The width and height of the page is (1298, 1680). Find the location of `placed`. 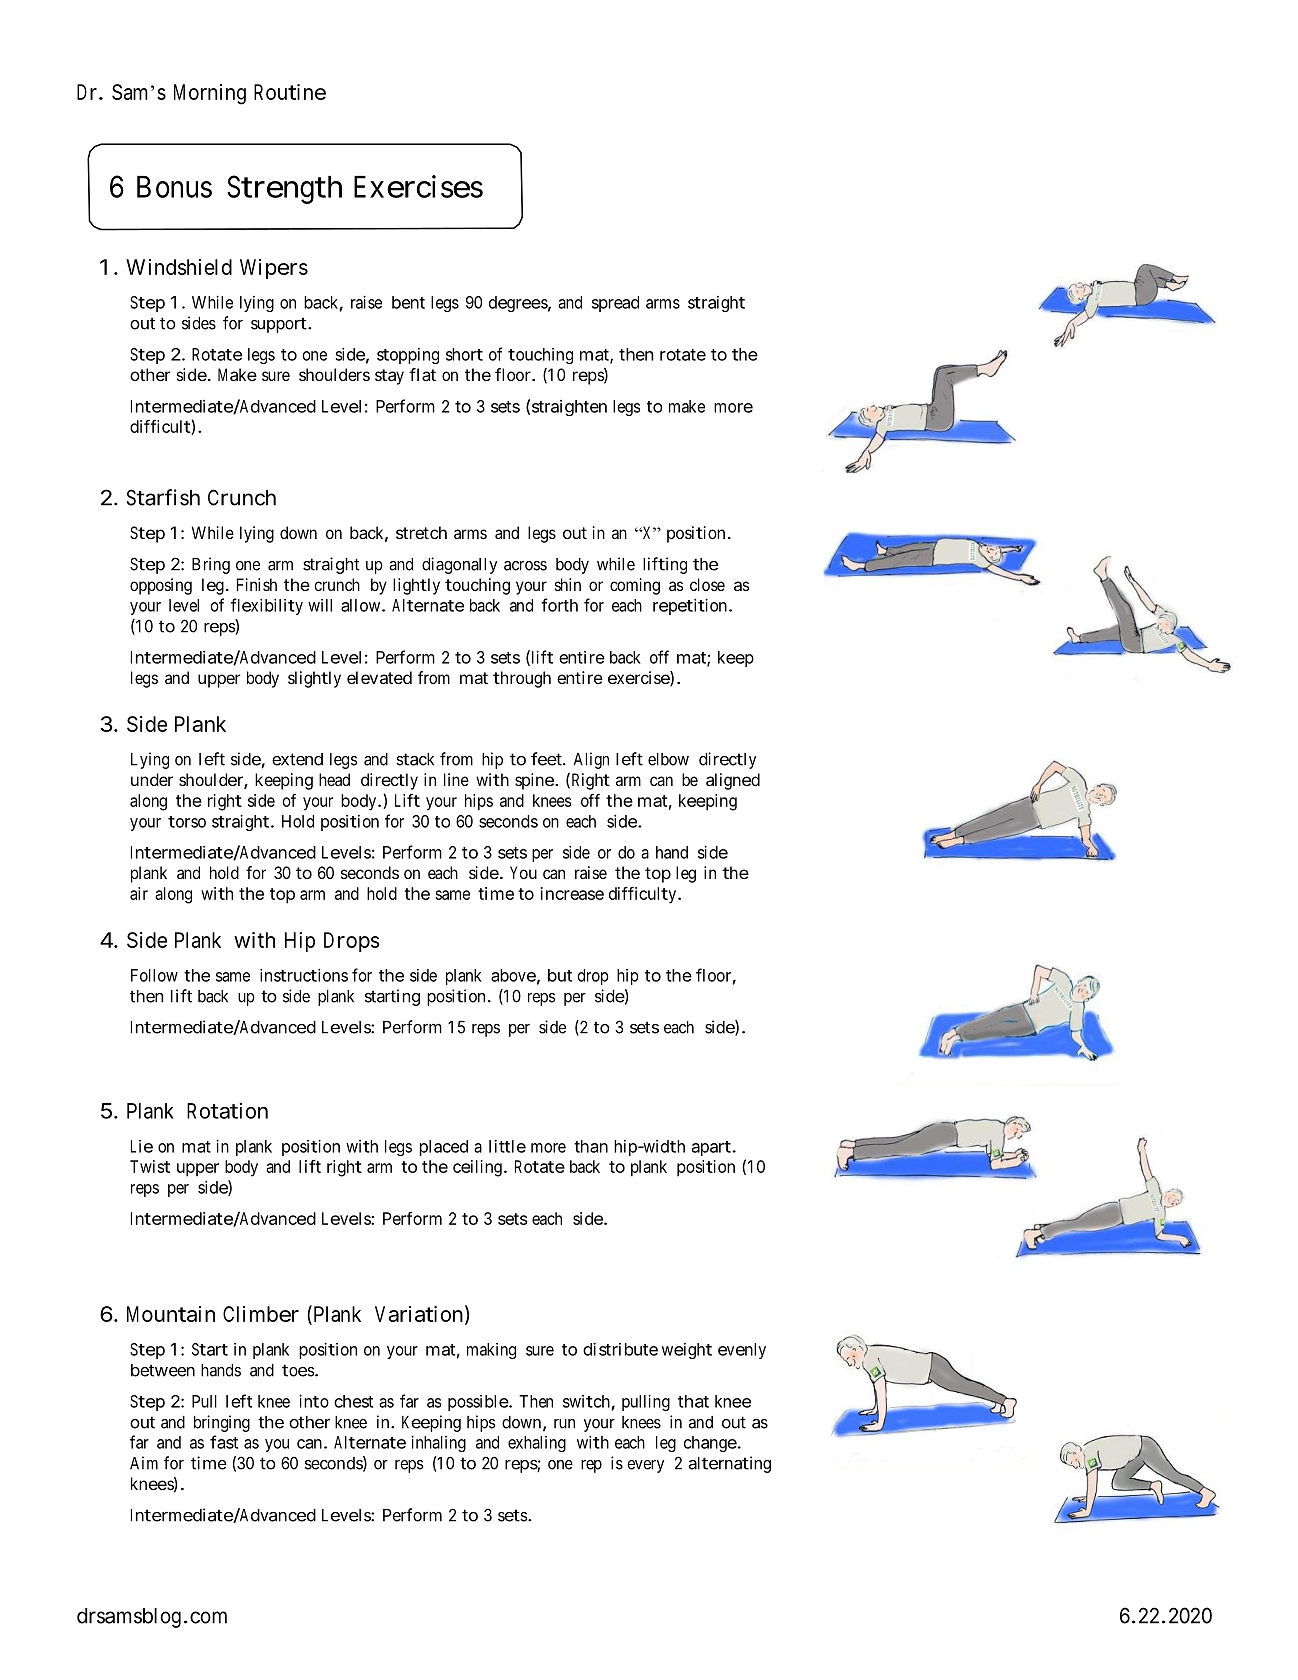

placed is located at coordinates (443, 1148).
